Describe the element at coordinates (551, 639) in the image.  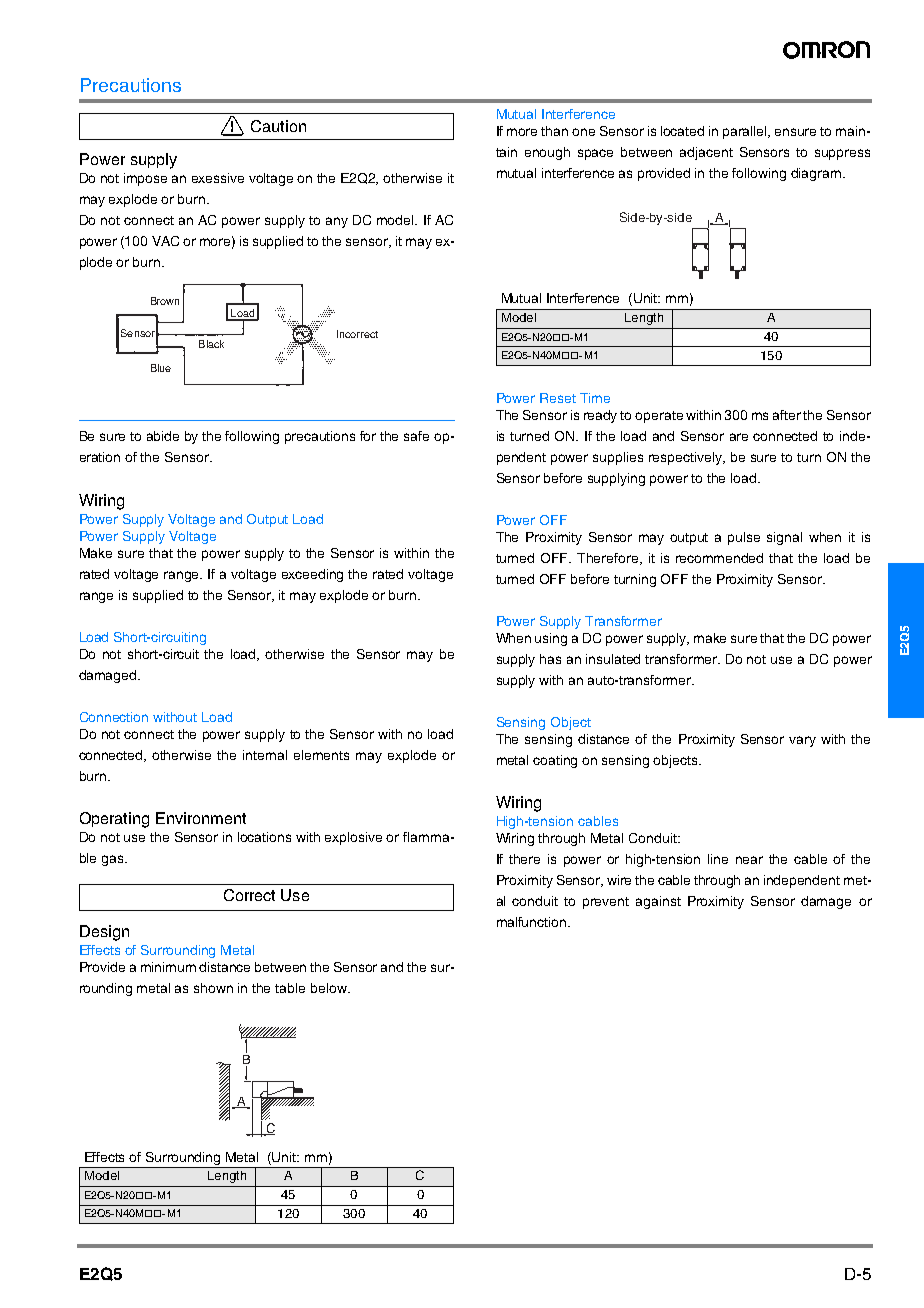
I see `using` at that location.
